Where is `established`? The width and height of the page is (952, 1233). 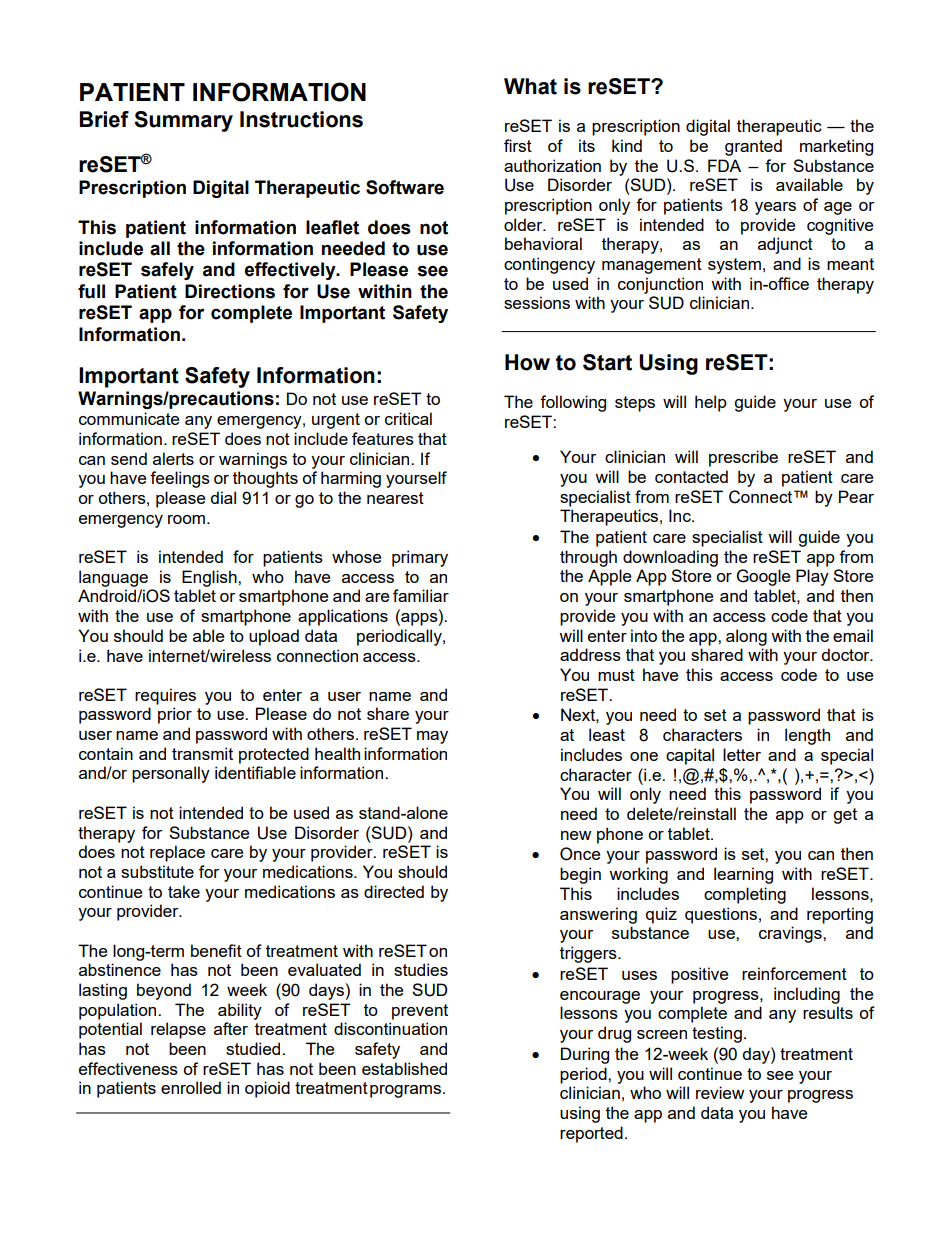
established is located at coordinates (404, 1068).
